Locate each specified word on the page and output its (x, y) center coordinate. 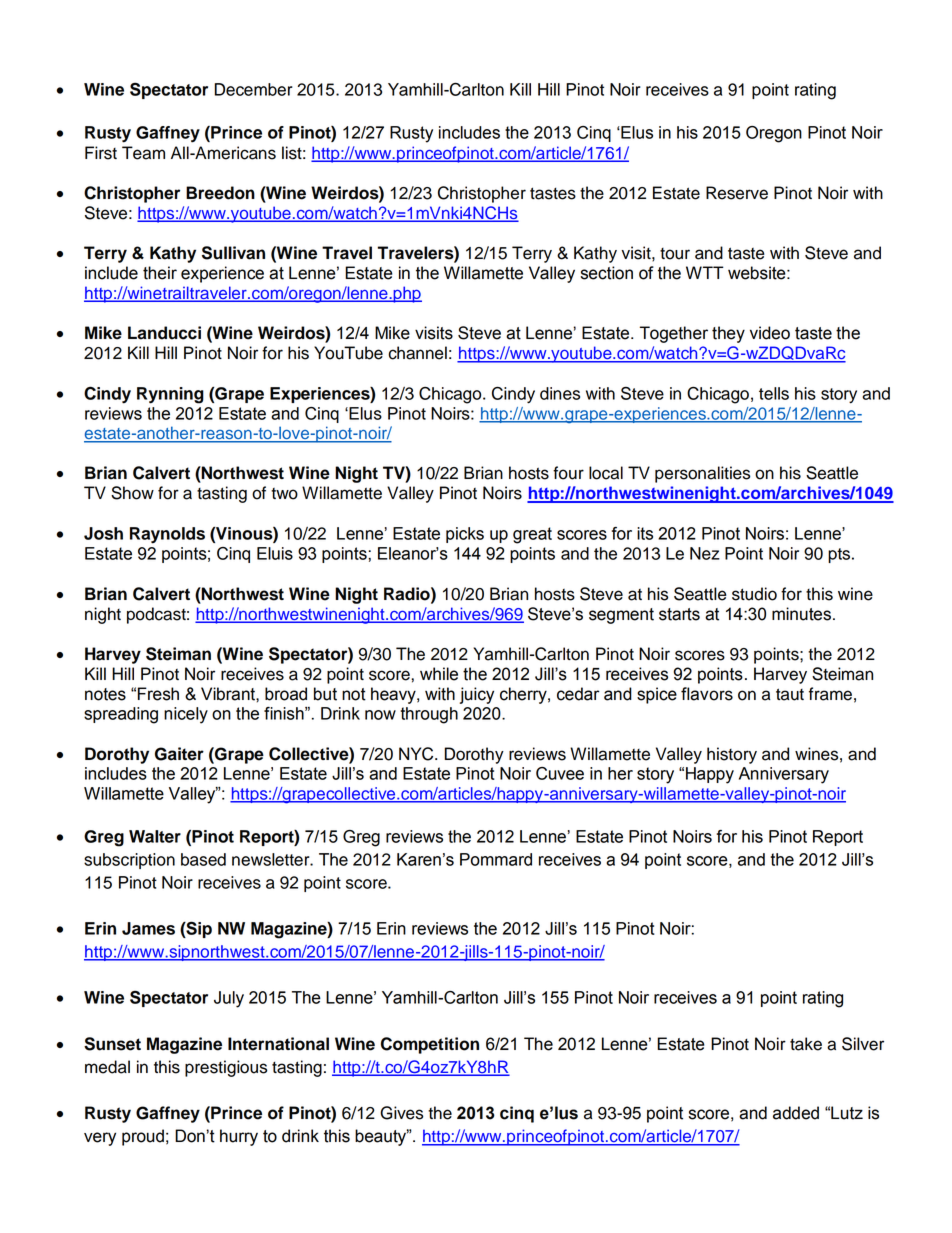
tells (774, 393)
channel (417, 353)
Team (143, 153)
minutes (801, 614)
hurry (239, 1137)
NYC (417, 754)
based (203, 859)
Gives (401, 1113)
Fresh (158, 694)
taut (790, 694)
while (439, 674)
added (796, 1113)
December (253, 89)
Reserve (737, 193)
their (160, 273)
